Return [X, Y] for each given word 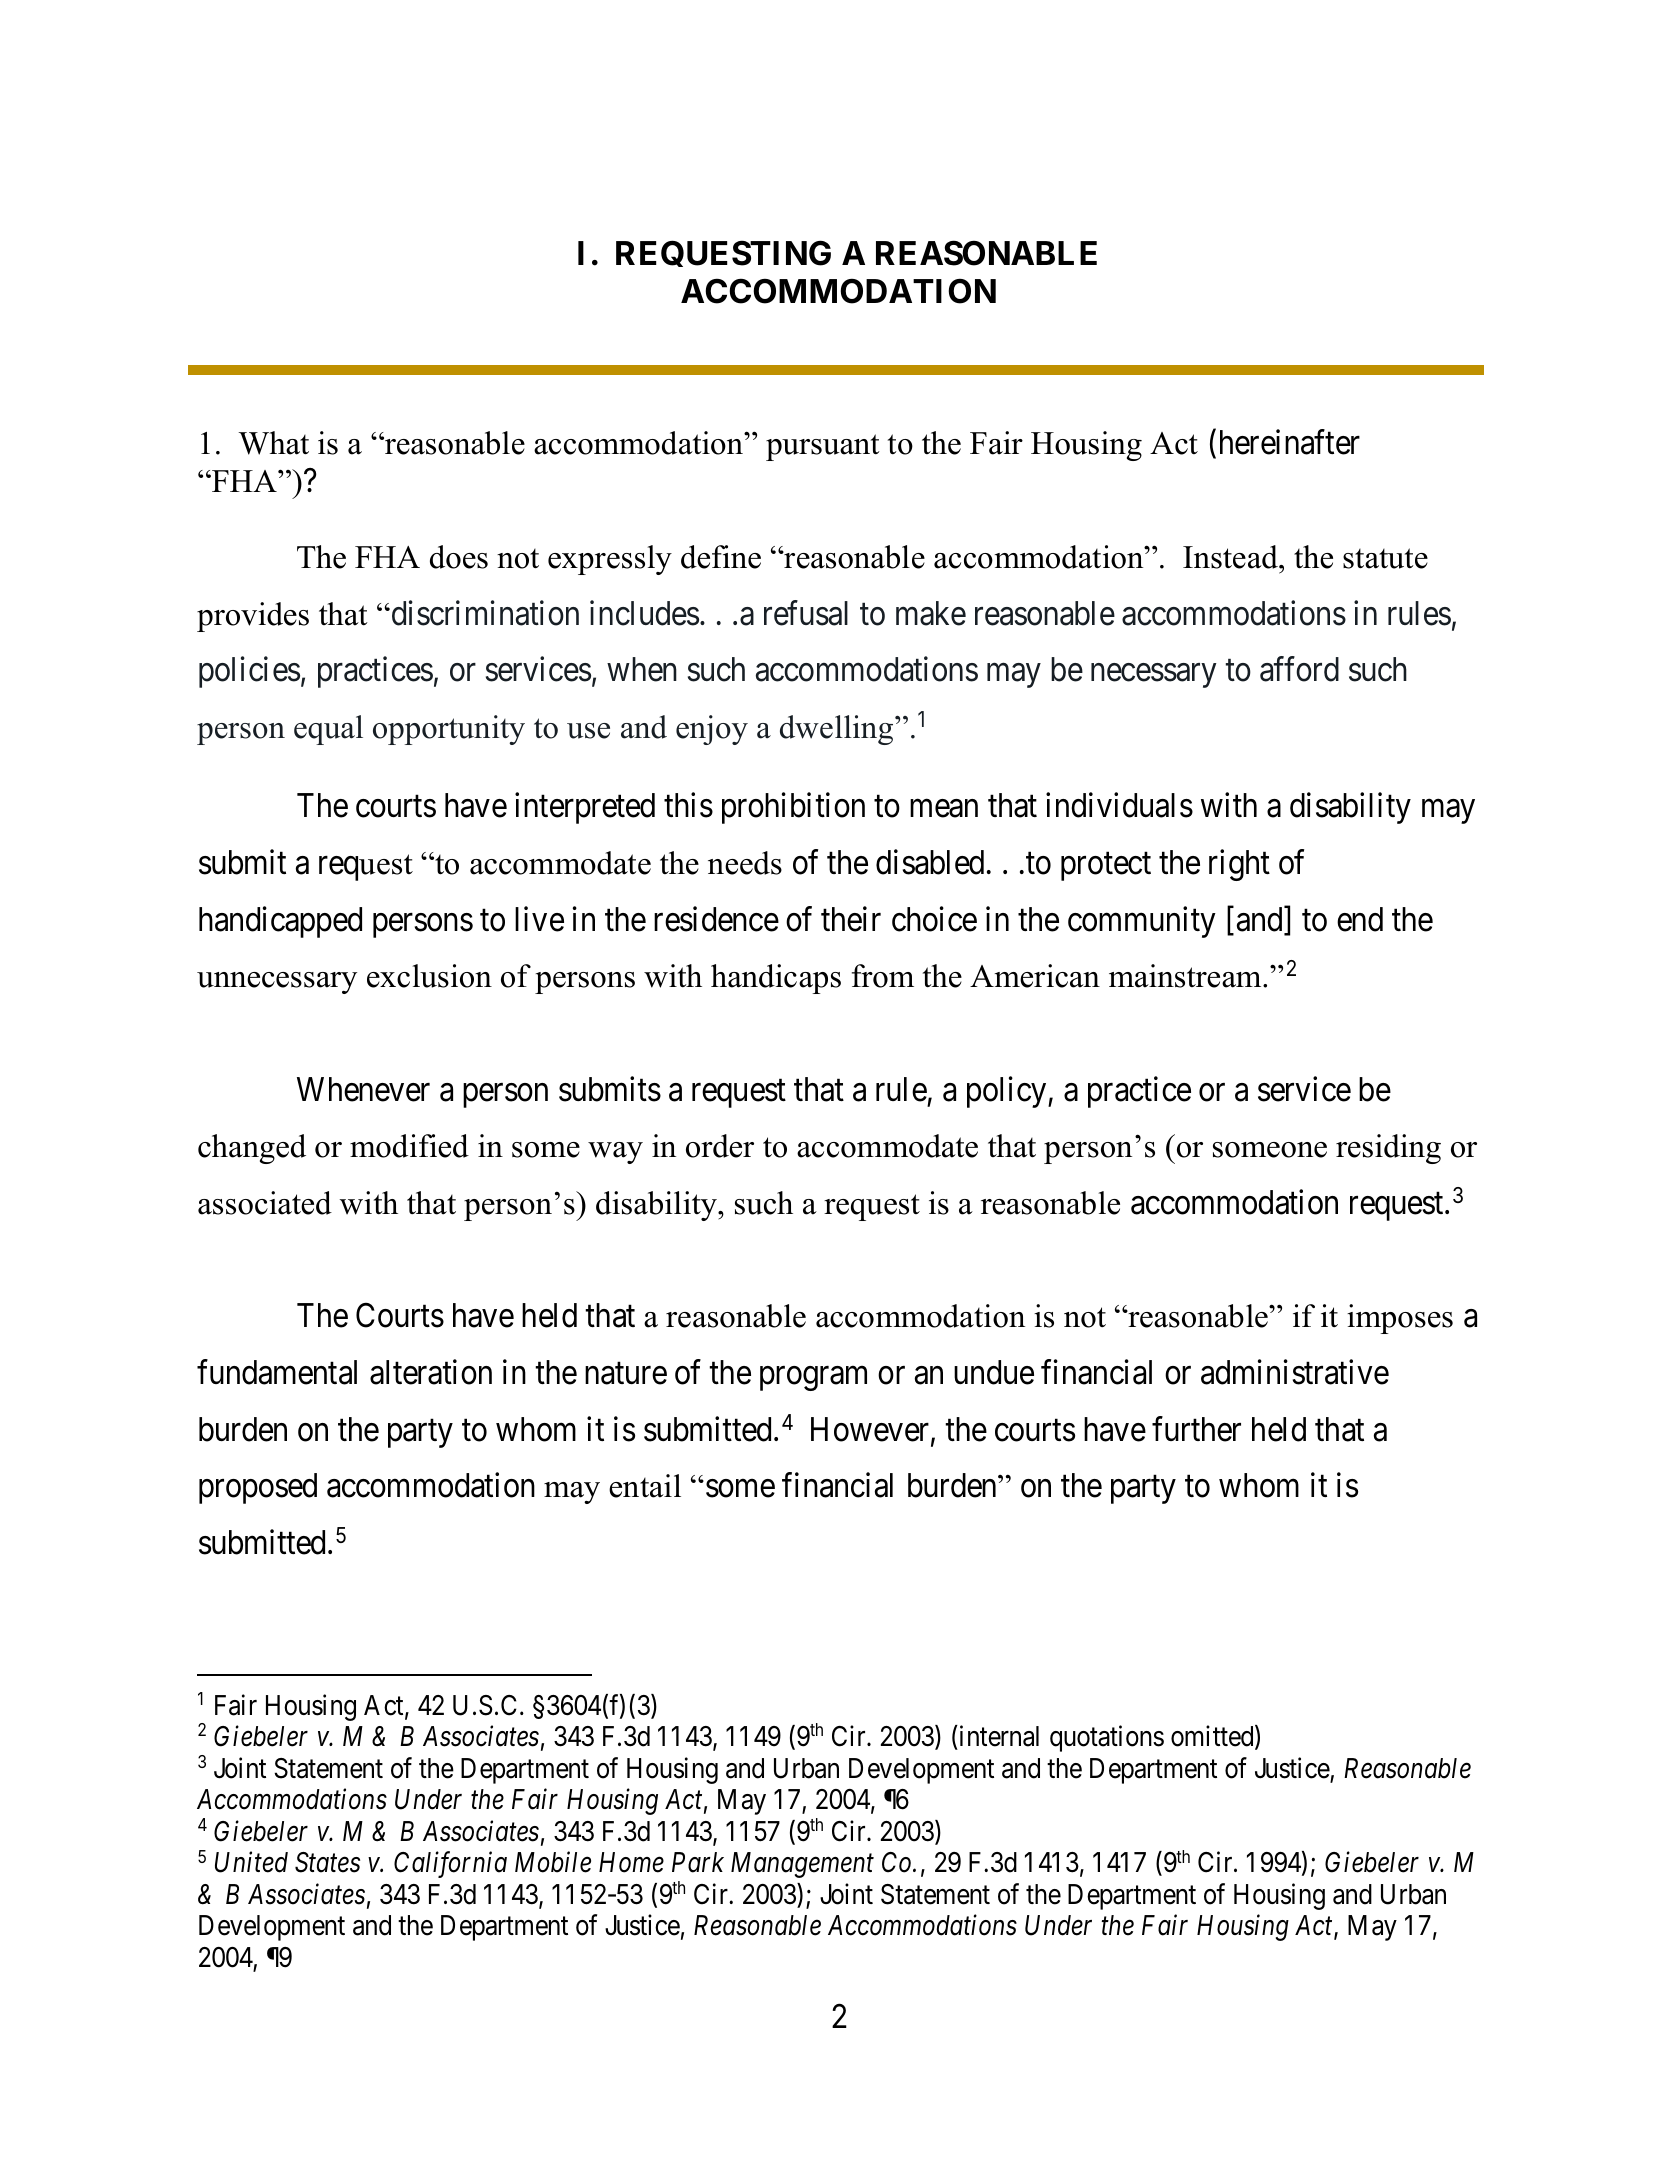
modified [409, 1146]
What [274, 443]
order [720, 1146]
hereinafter [1290, 442]
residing [1388, 1149]
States [327, 1862]
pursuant [823, 447]
